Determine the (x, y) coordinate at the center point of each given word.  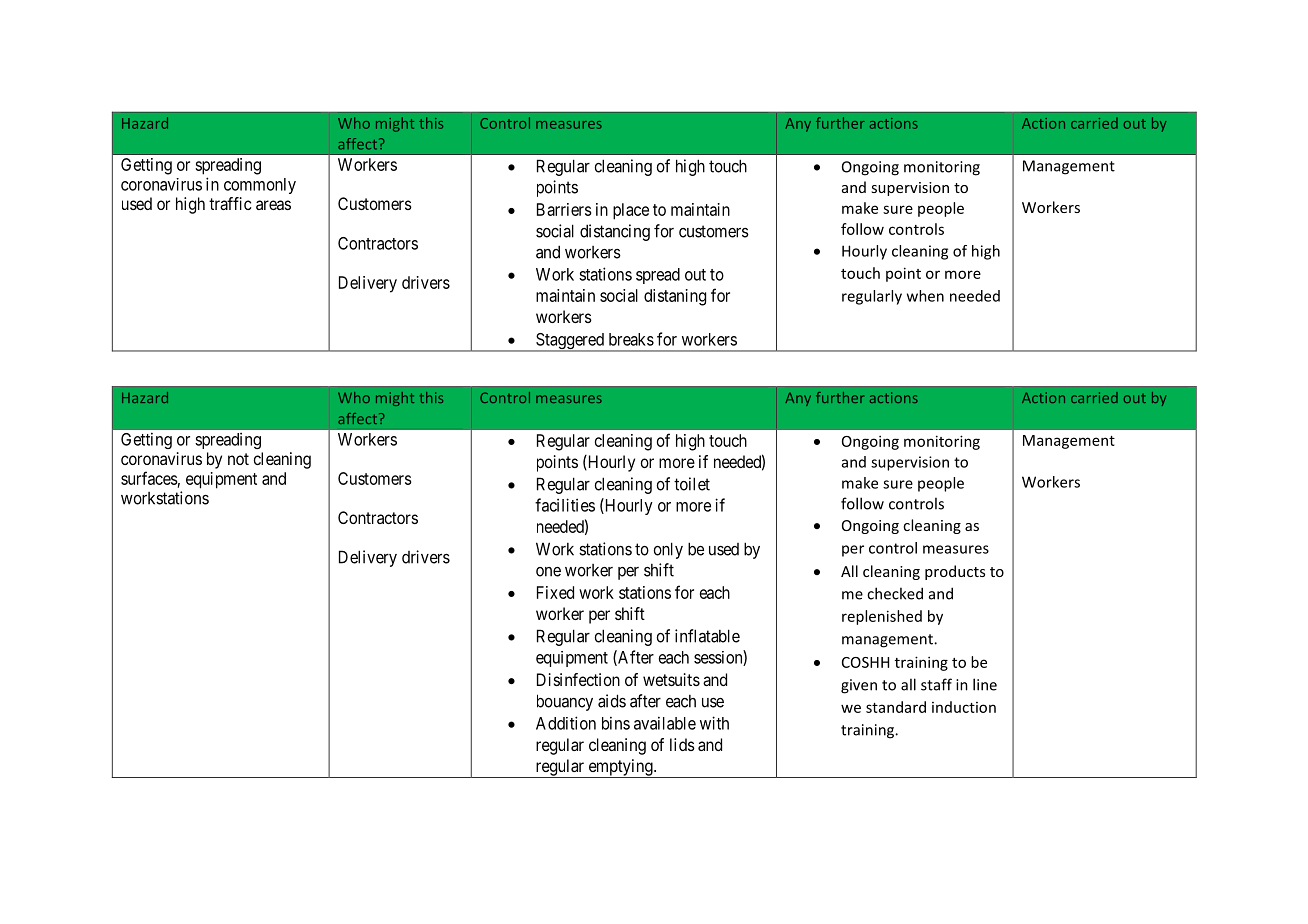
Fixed (555, 592)
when (925, 296)
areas (273, 205)
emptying (620, 768)
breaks (631, 339)
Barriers (564, 209)
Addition (566, 723)
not (238, 459)
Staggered (570, 342)
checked (895, 593)
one (548, 572)
